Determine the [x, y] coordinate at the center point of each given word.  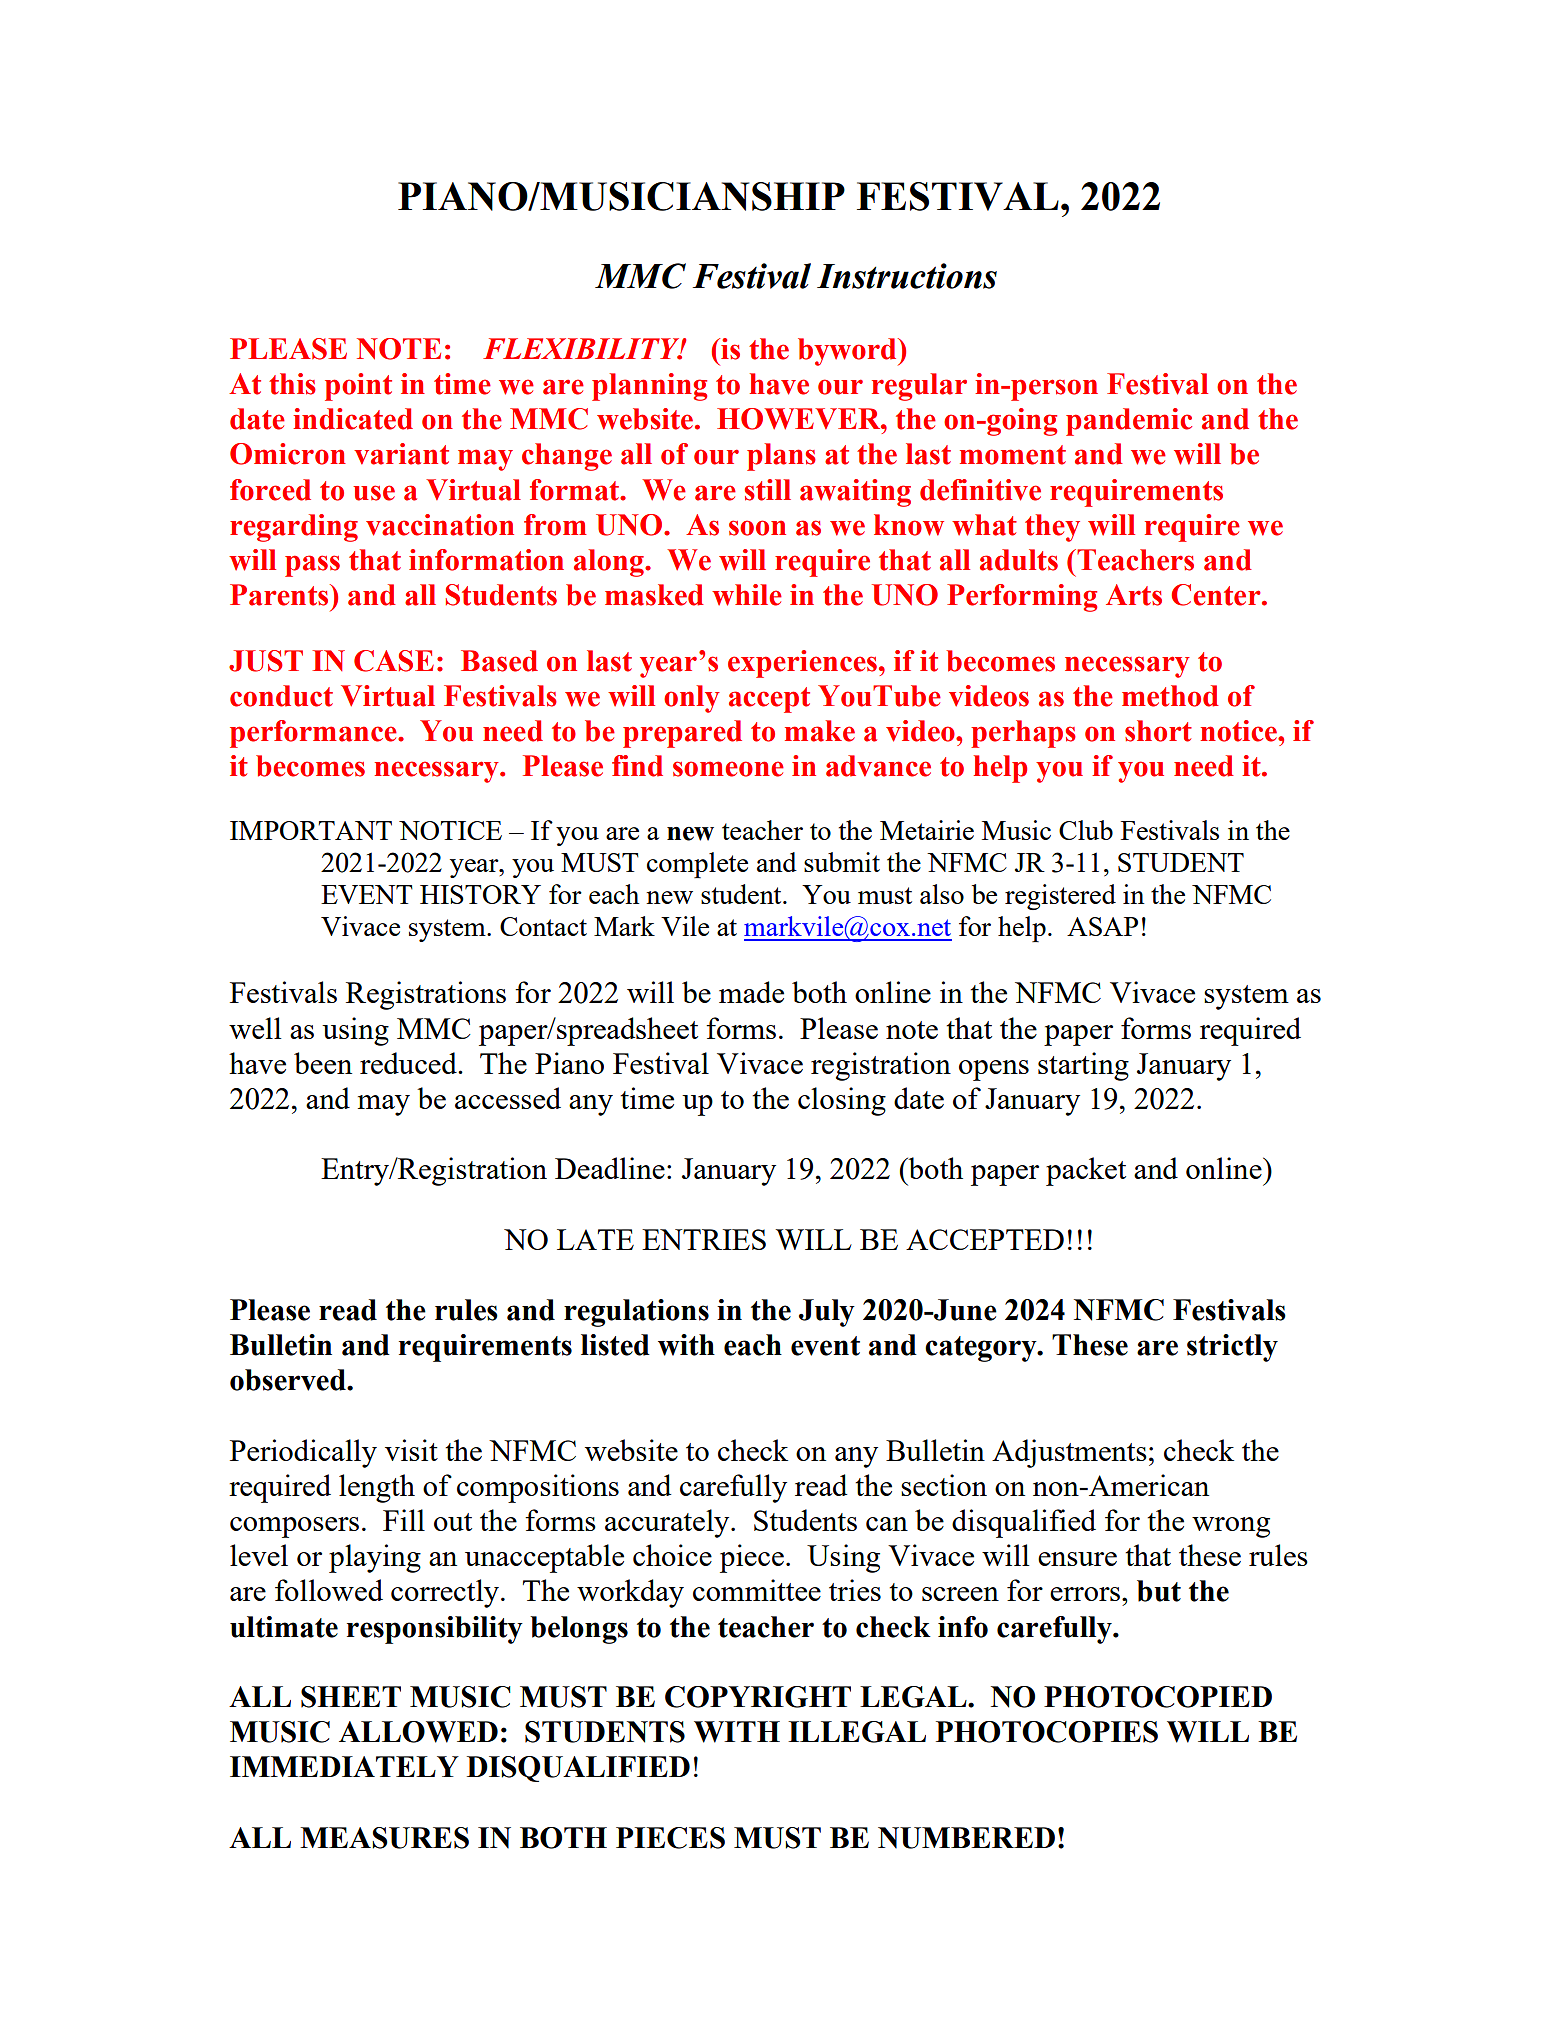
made [751, 992]
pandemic [1129, 422]
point [358, 387]
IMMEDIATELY [344, 1766]
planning [649, 387]
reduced [409, 1063]
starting [1083, 1066]
